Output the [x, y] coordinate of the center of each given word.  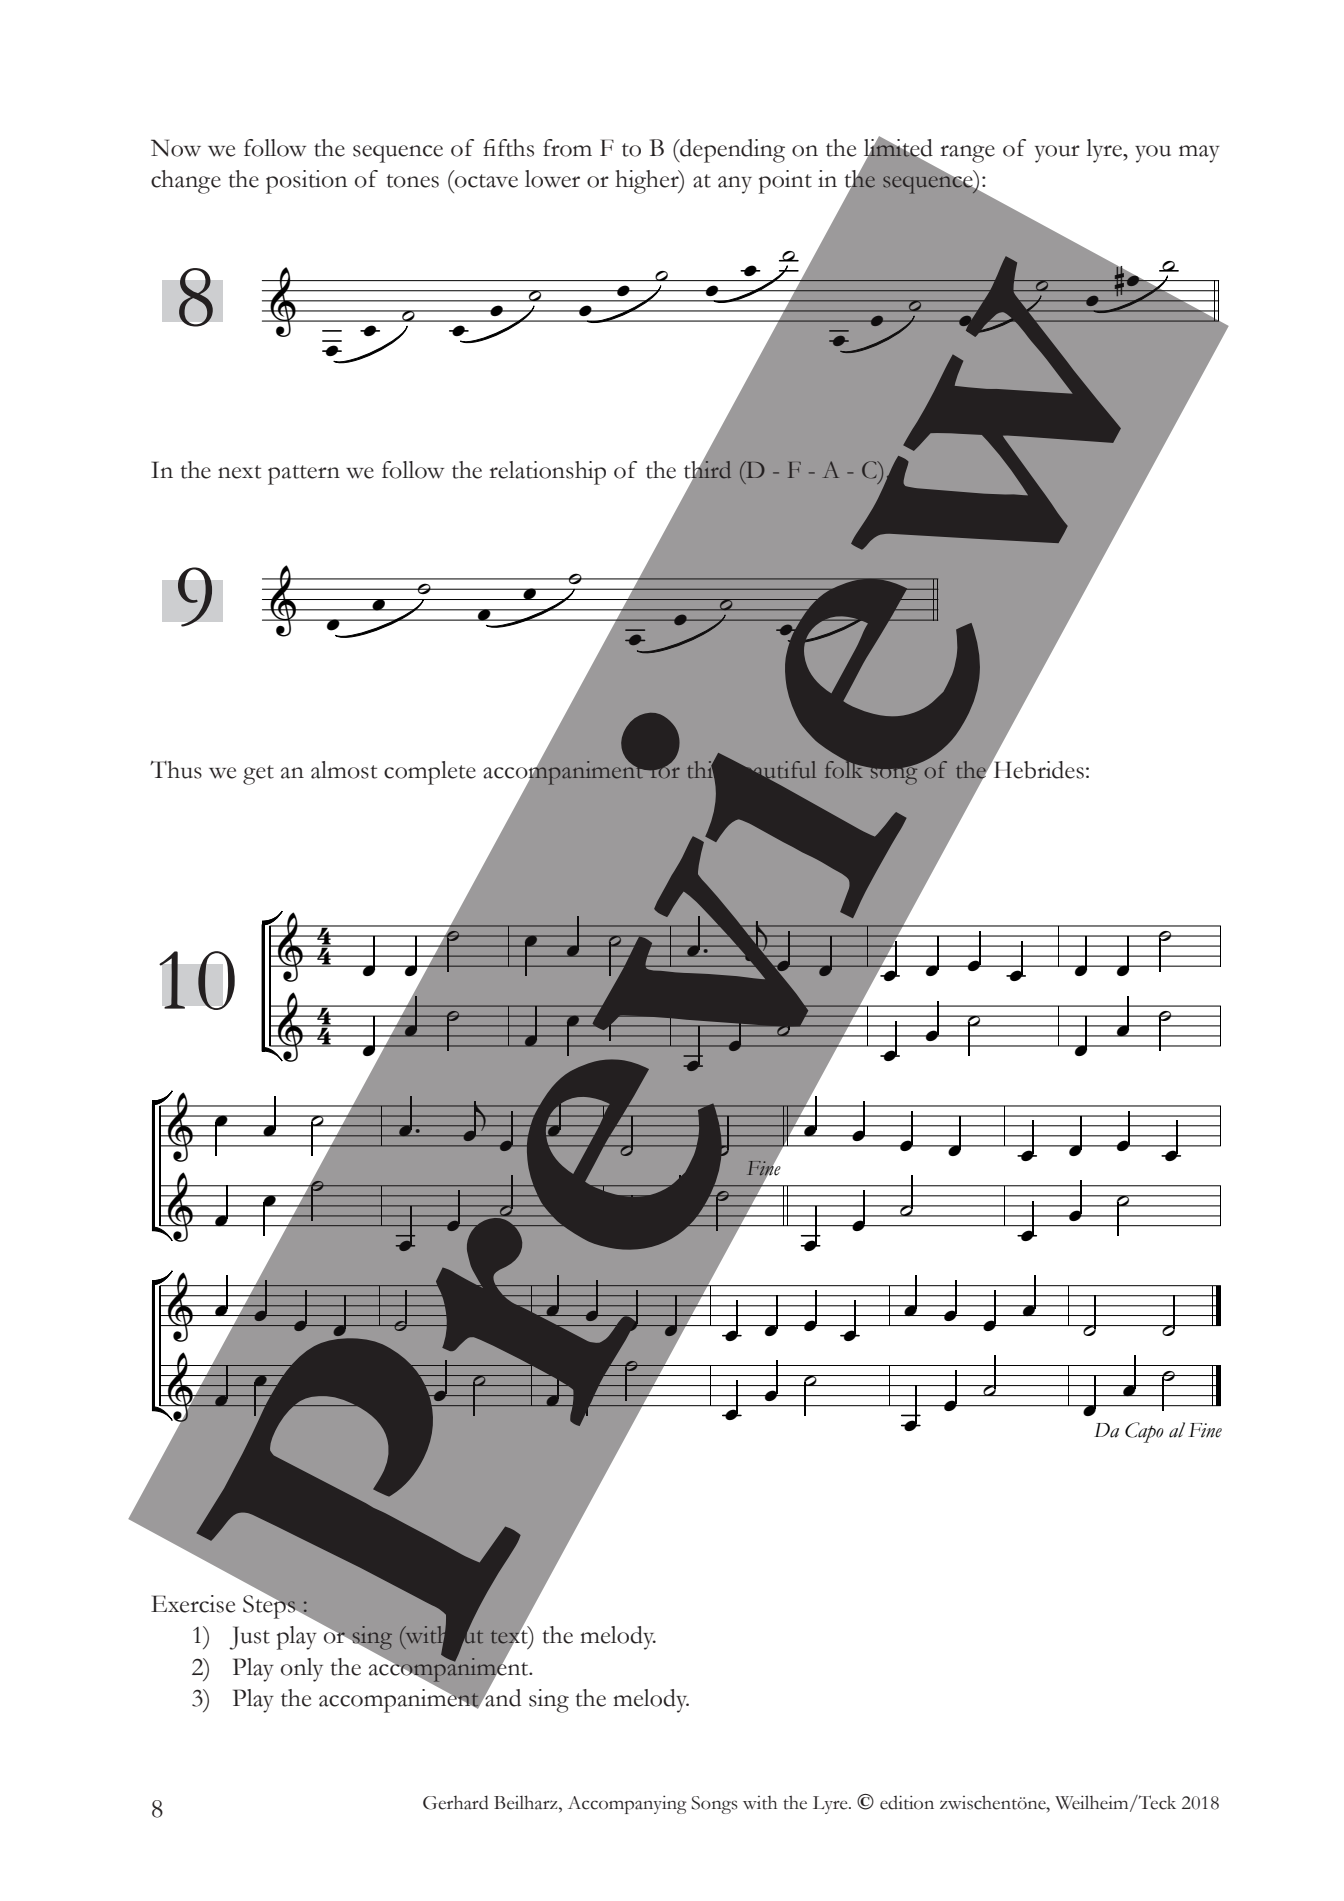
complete [430, 773]
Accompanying [627, 1804]
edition [907, 1802]
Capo [1144, 1432]
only [302, 1670]
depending [731, 151]
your [1057, 154]
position [306, 182]
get [258, 775]
